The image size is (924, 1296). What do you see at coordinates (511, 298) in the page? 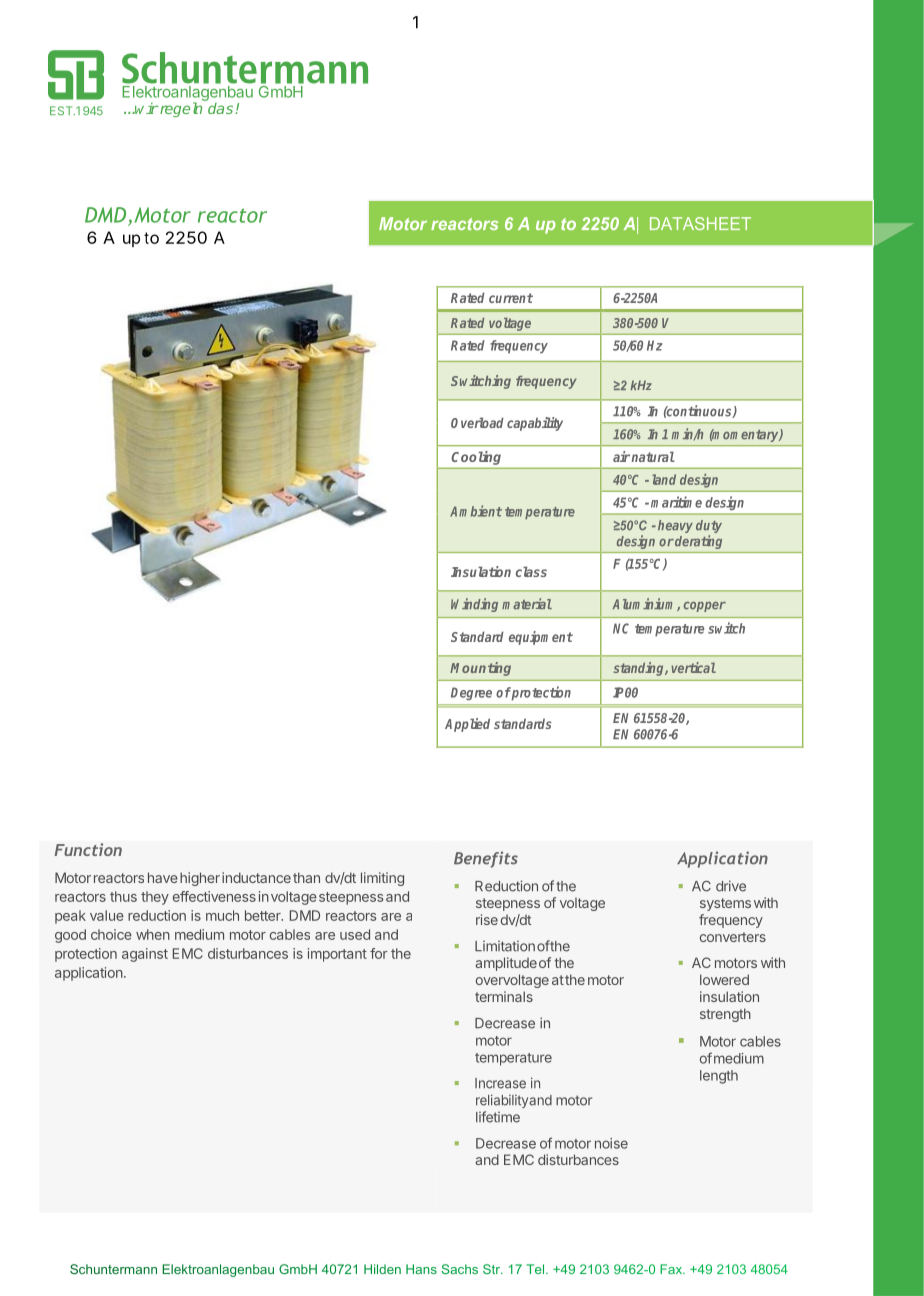
I see `current` at bounding box center [511, 298].
